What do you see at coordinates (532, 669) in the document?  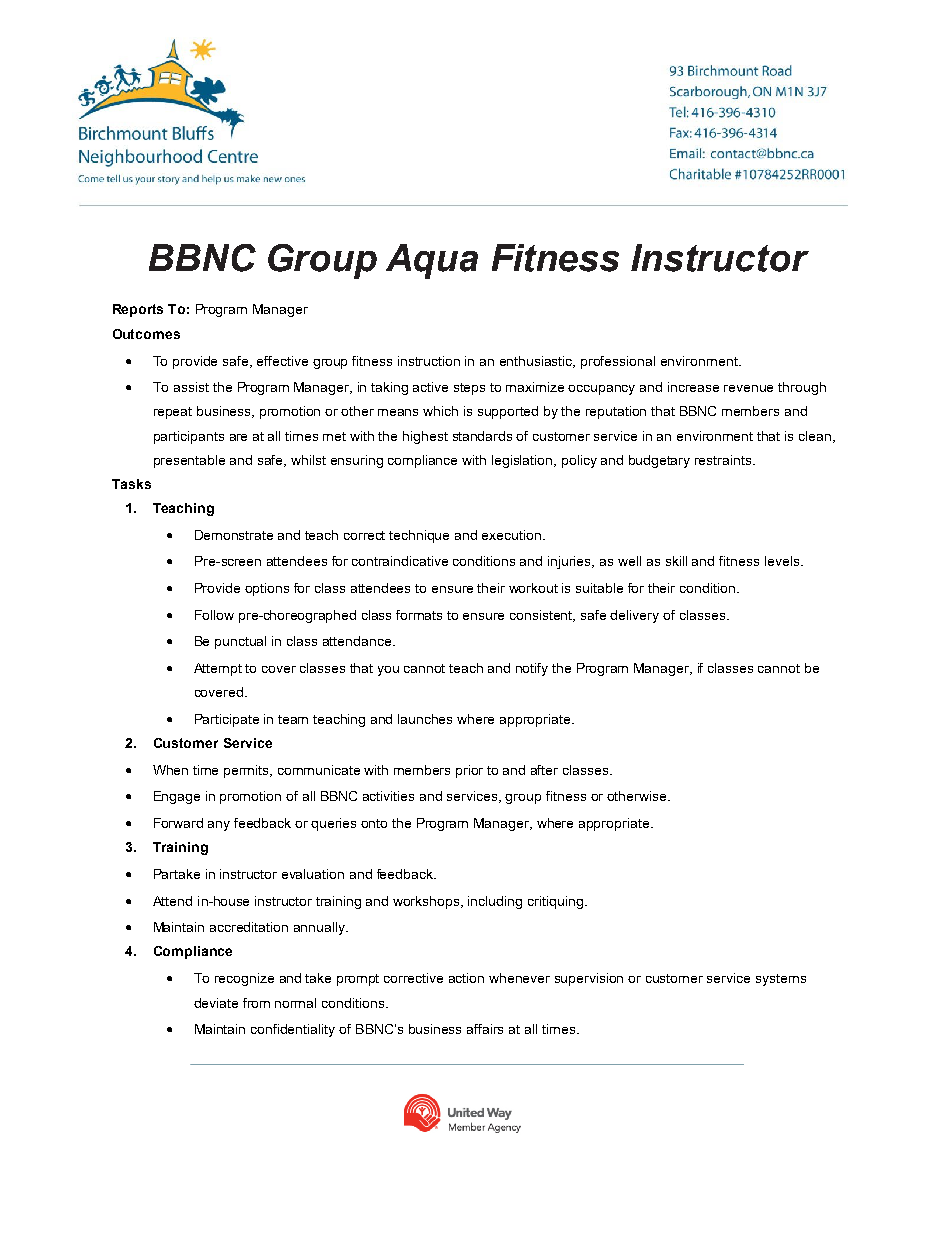 I see `notify` at bounding box center [532, 669].
